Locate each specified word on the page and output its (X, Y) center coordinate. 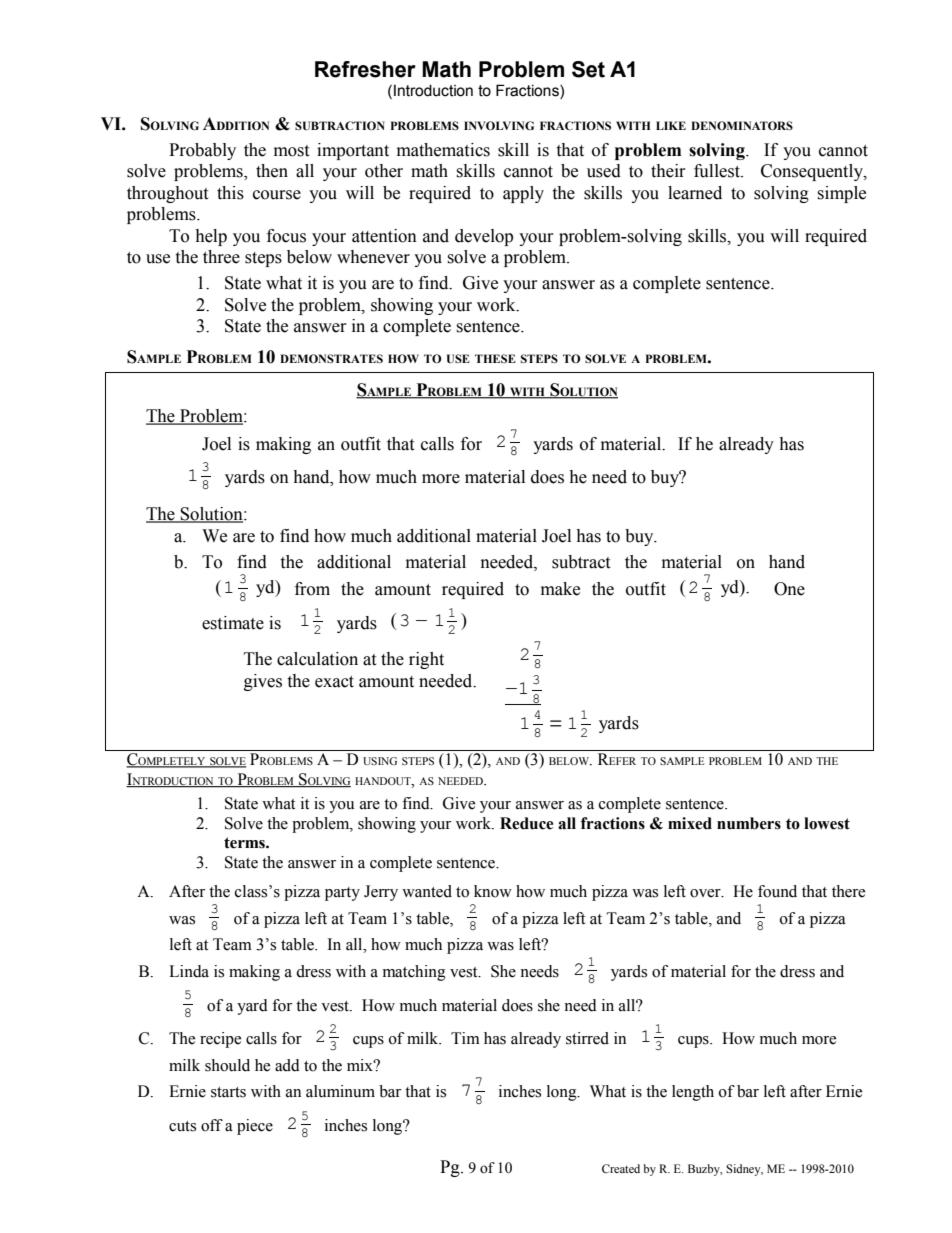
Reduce (526, 823)
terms (245, 843)
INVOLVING (499, 125)
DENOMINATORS (742, 125)
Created (621, 1168)
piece (255, 1127)
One (789, 589)
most (291, 151)
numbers (749, 823)
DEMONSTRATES (331, 358)
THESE (495, 358)
